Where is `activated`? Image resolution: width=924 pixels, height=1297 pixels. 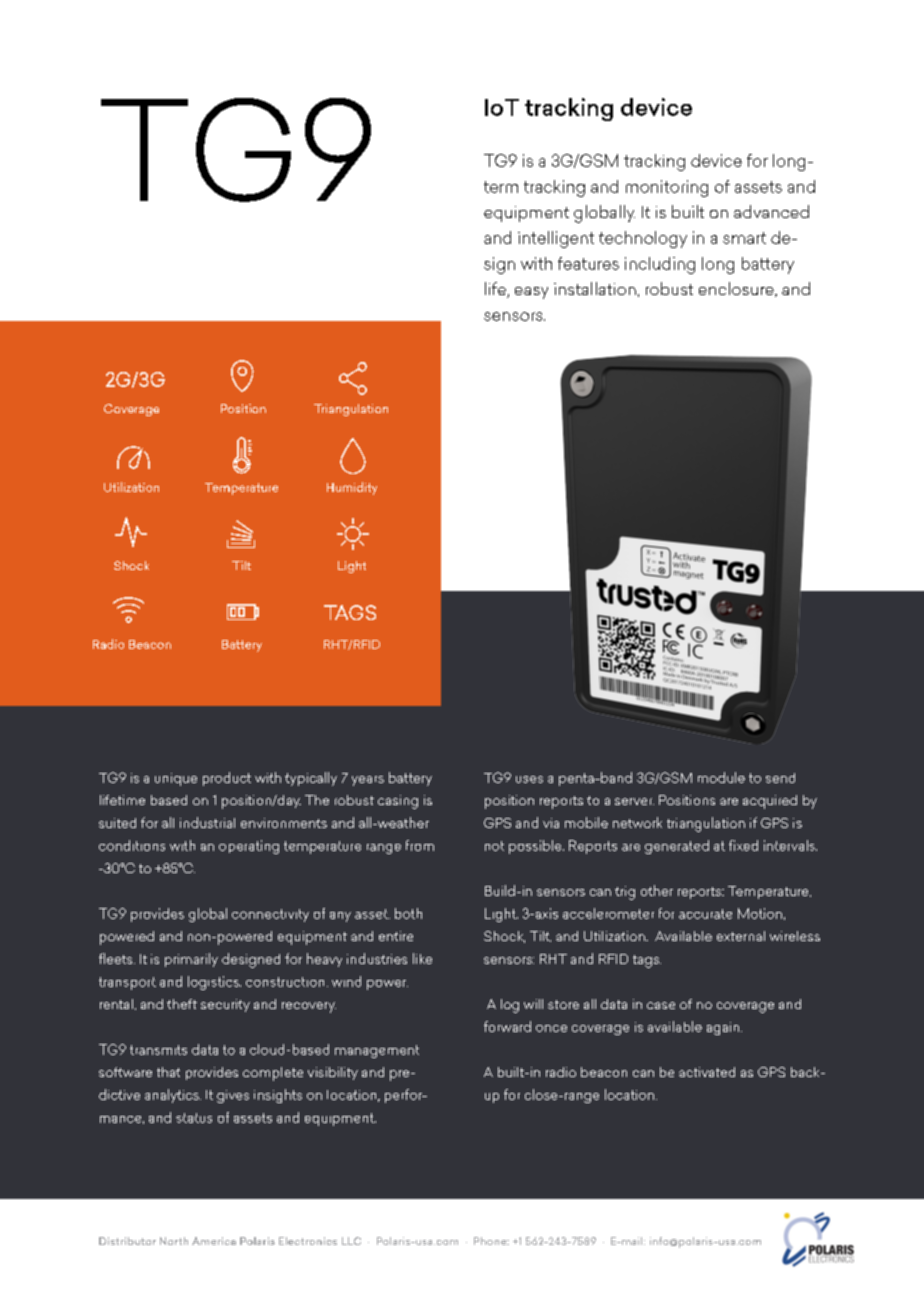 activated is located at coordinates (707, 1072).
